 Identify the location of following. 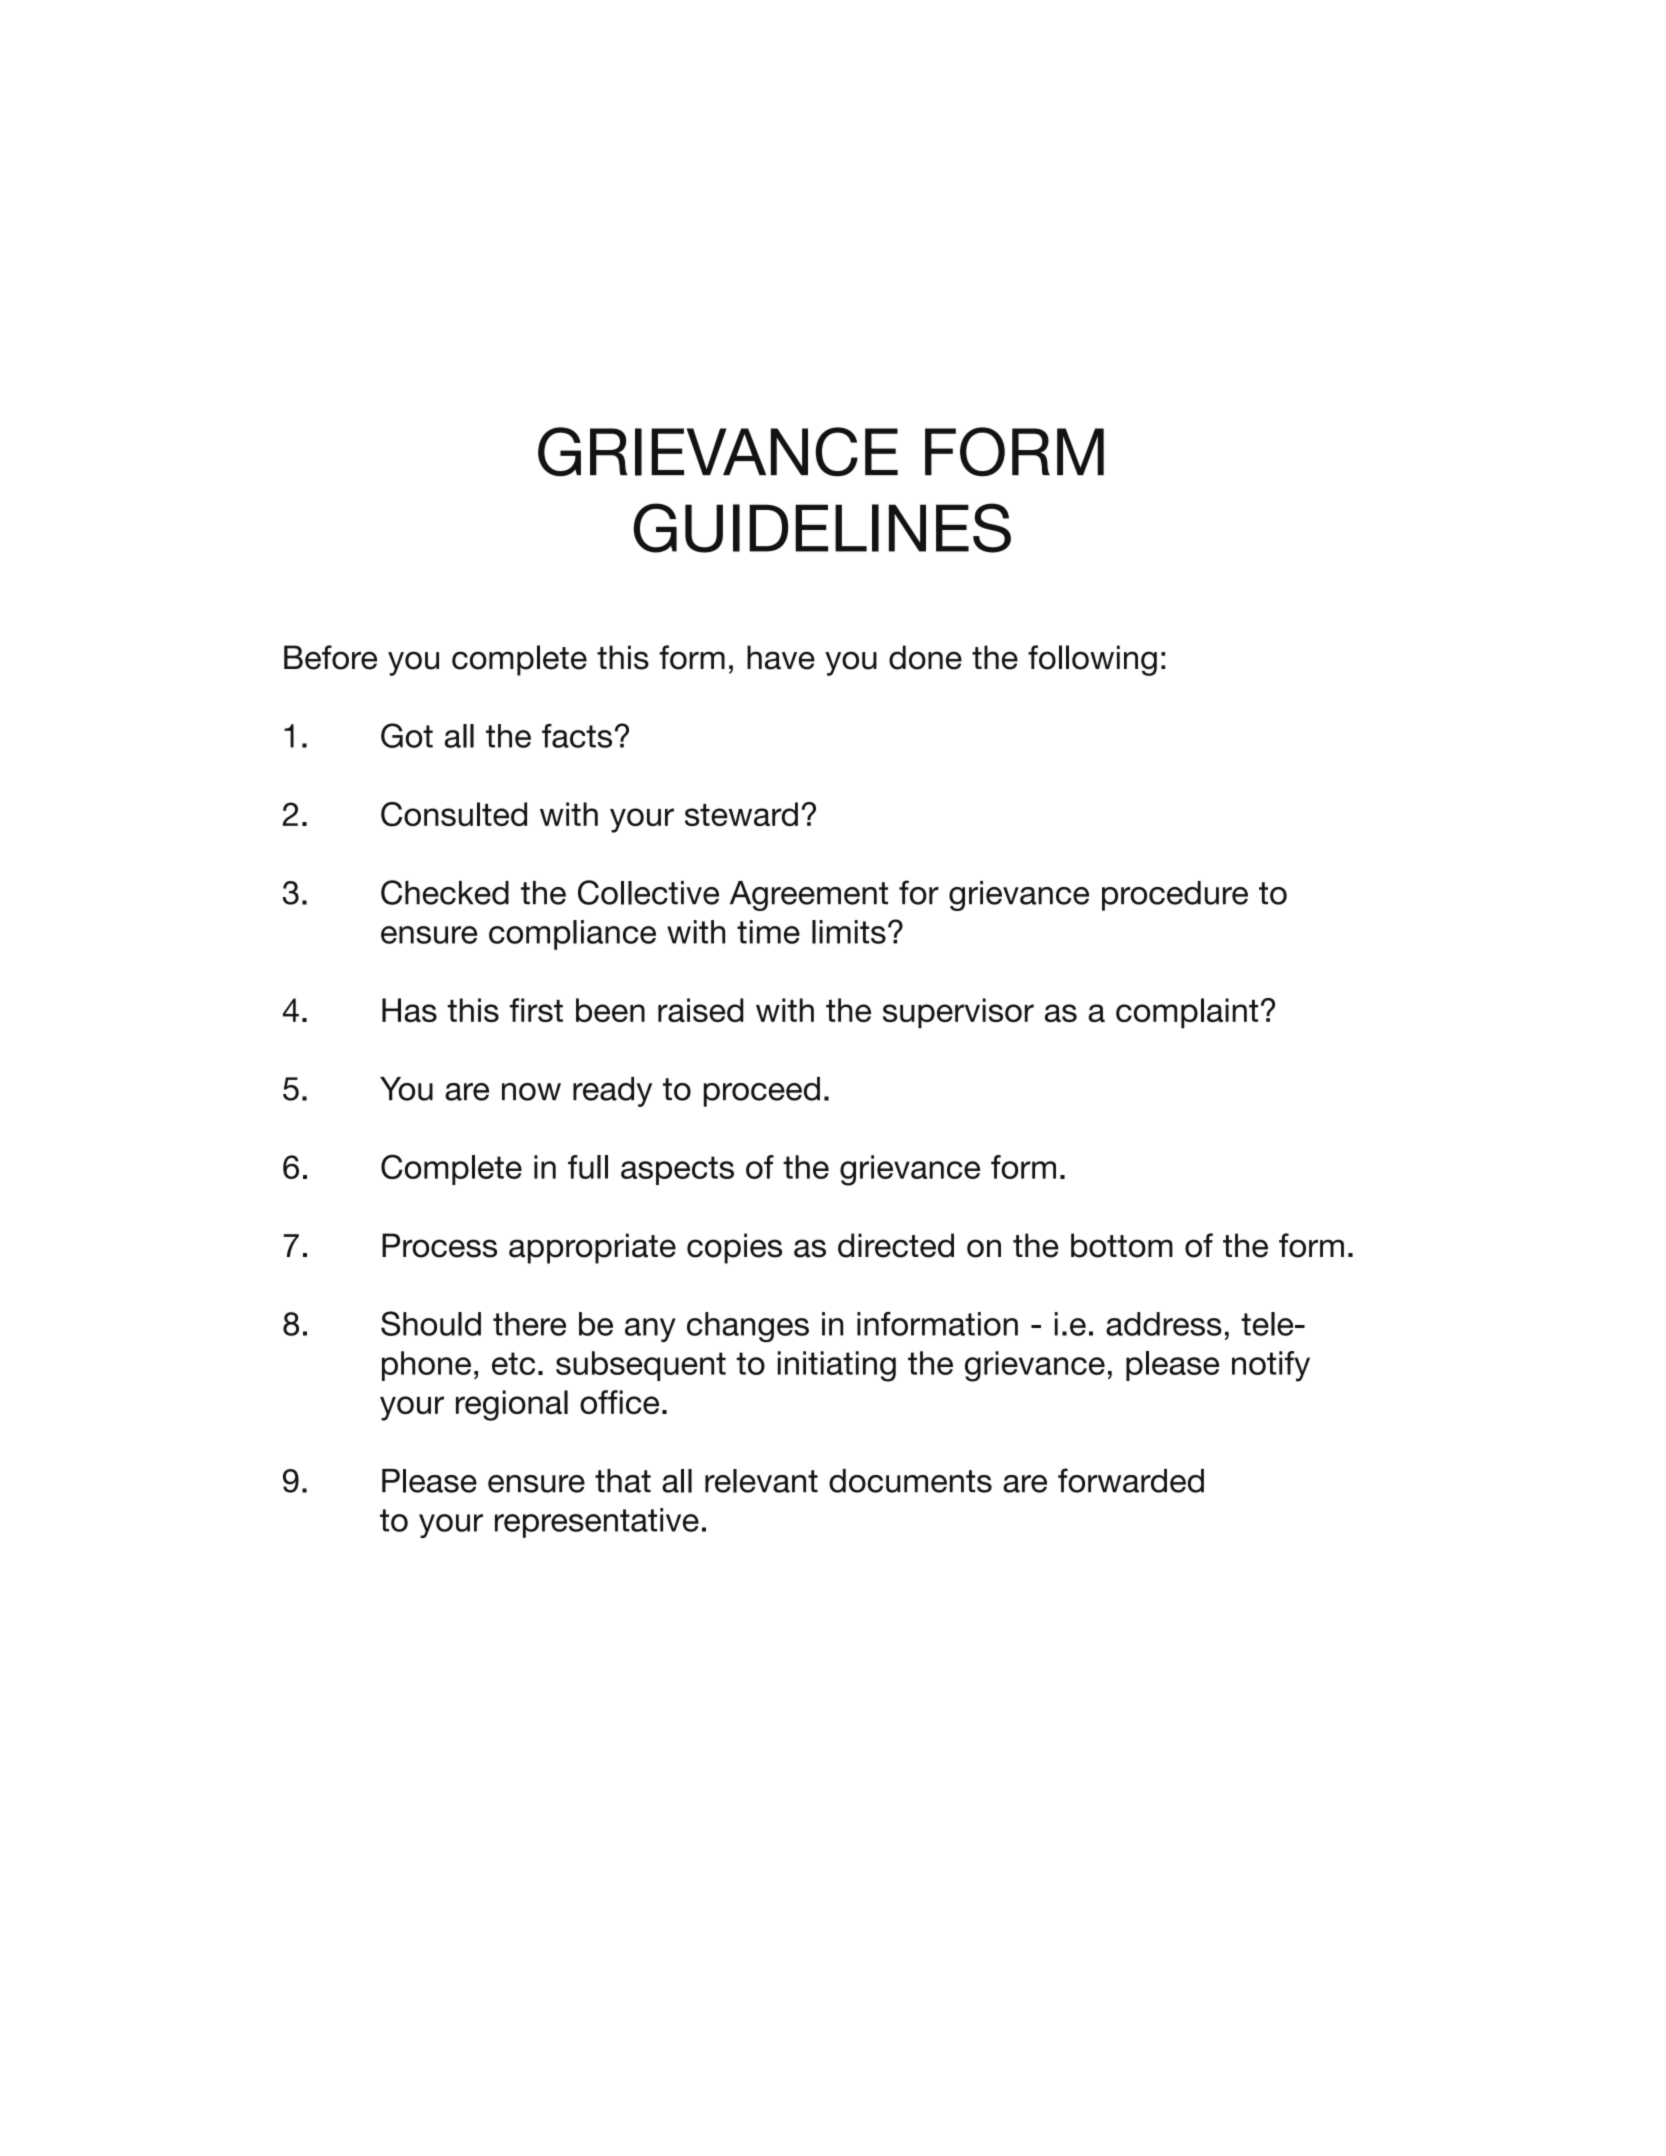
(1092, 660).
